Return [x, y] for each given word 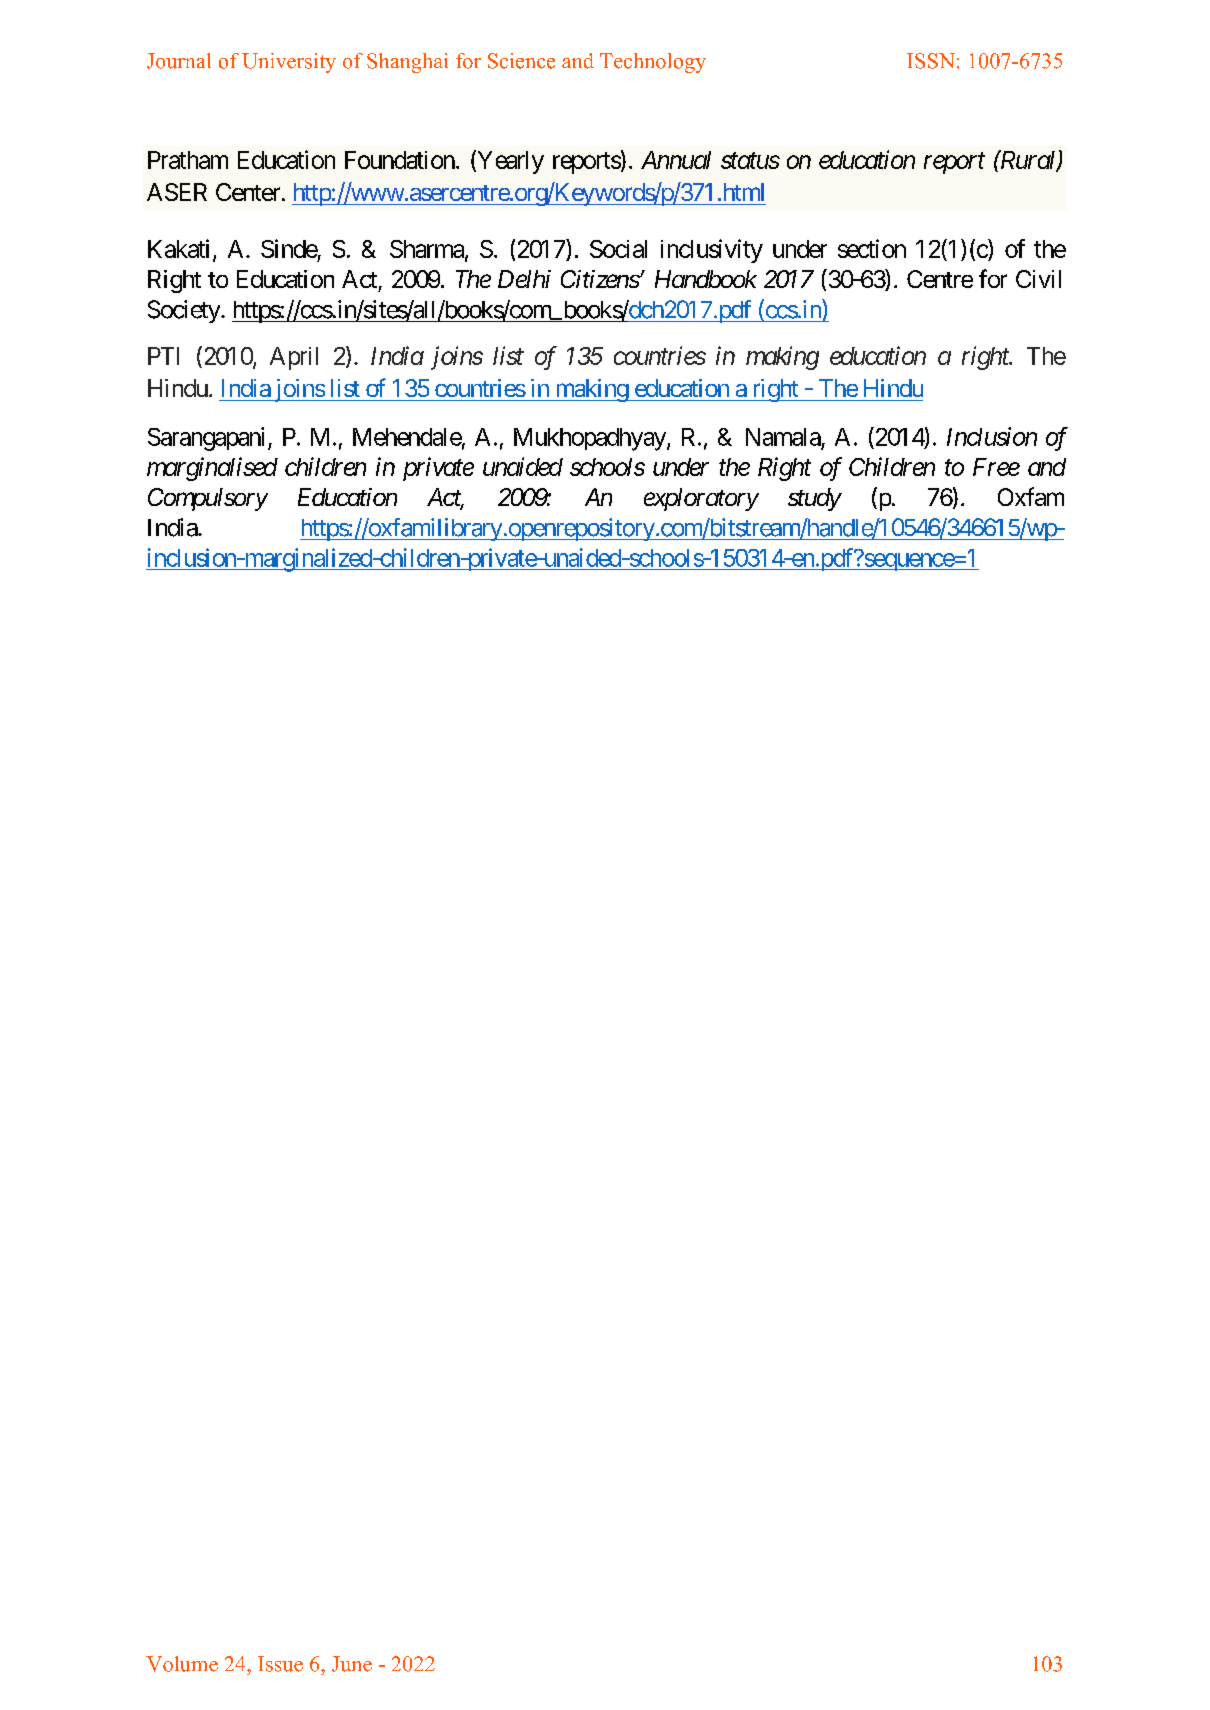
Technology [653, 63]
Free [996, 467]
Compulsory [208, 499]
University [289, 63]
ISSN [931, 61]
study [814, 499]
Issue [280, 1664]
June [352, 1664]
